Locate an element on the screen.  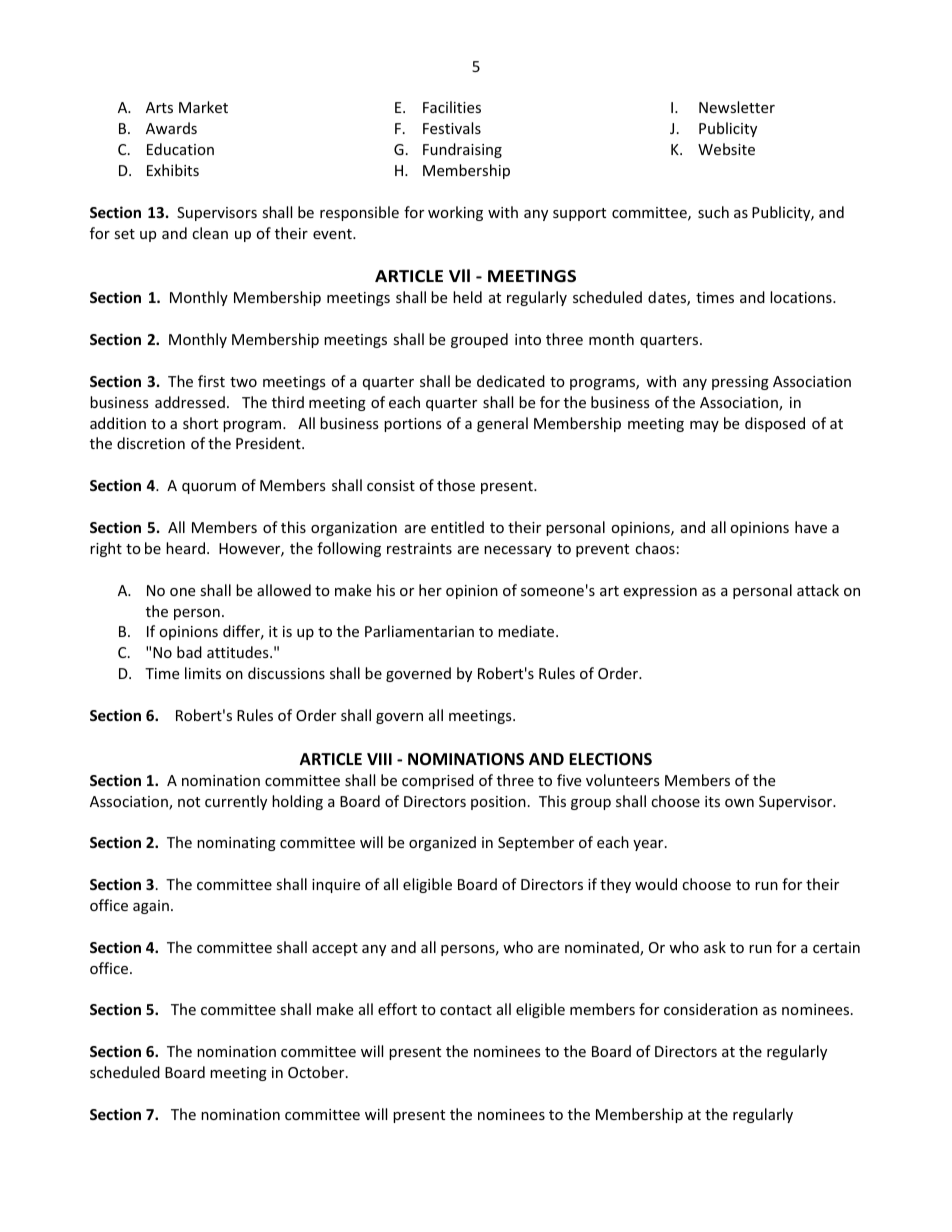
not is located at coordinates (189, 802).
